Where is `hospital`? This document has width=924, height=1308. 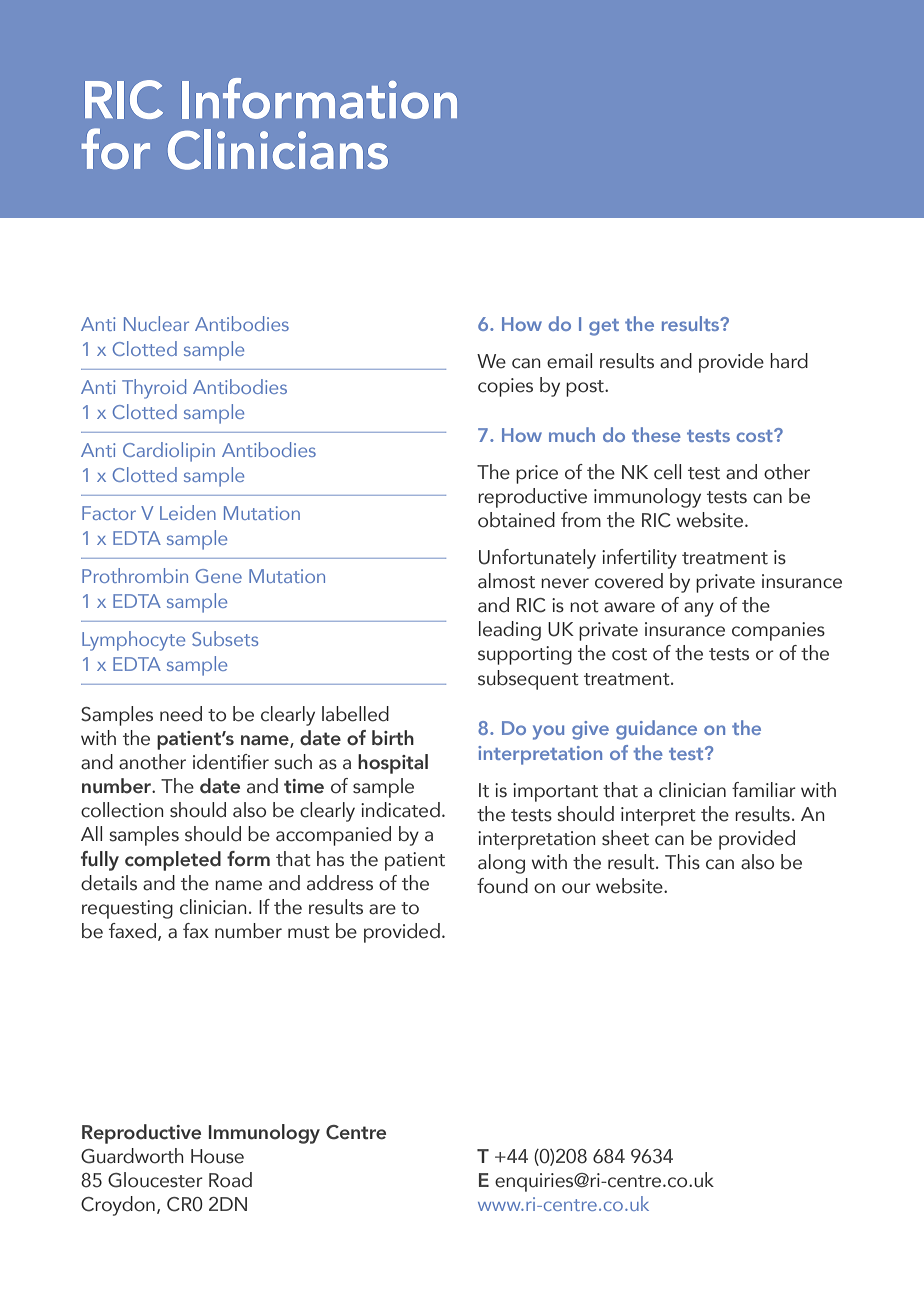 hospital is located at coordinates (393, 764).
